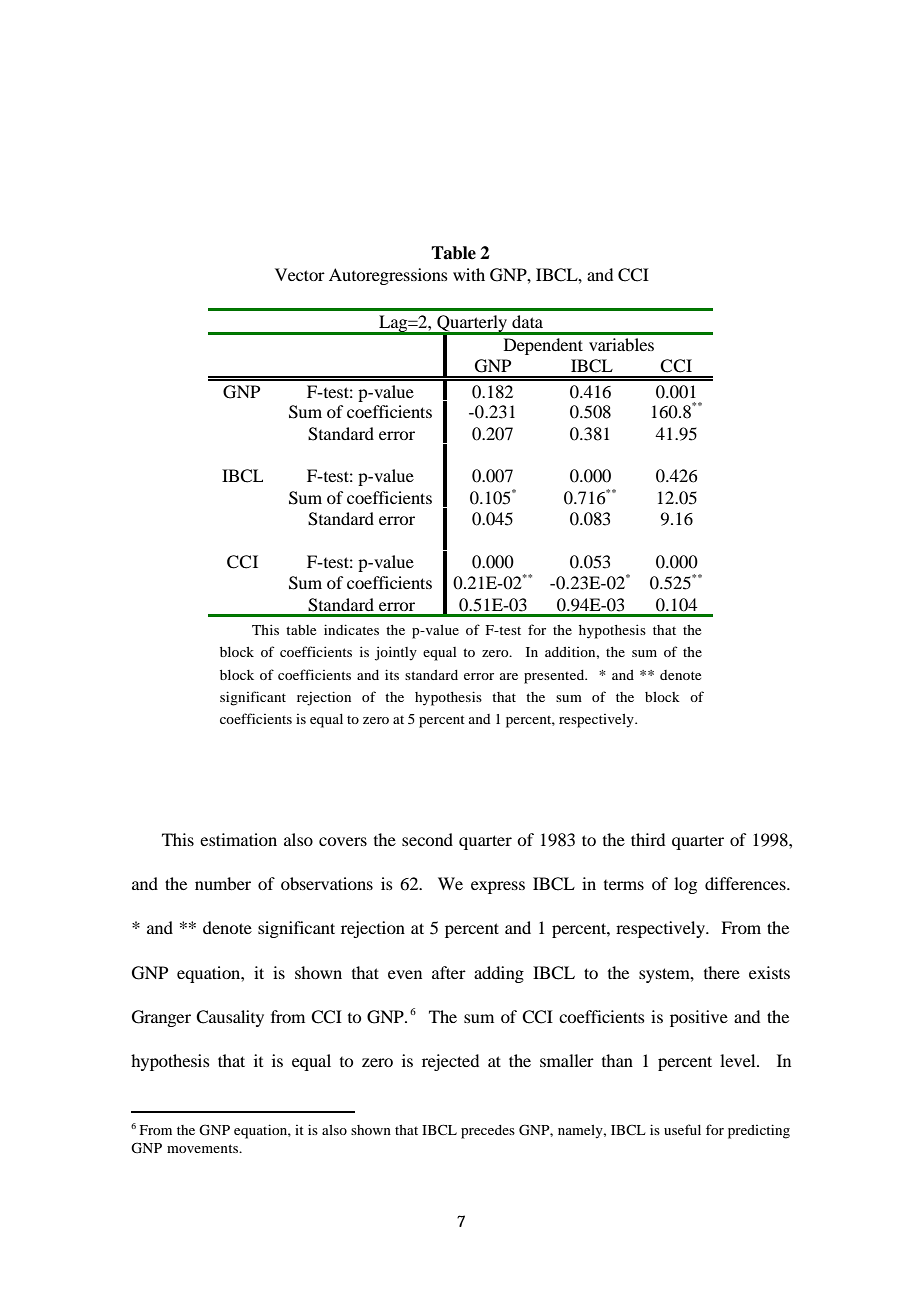 This document has width=924, height=1307. What do you see at coordinates (621, 344) in the document?
I see `variables` at bounding box center [621, 344].
